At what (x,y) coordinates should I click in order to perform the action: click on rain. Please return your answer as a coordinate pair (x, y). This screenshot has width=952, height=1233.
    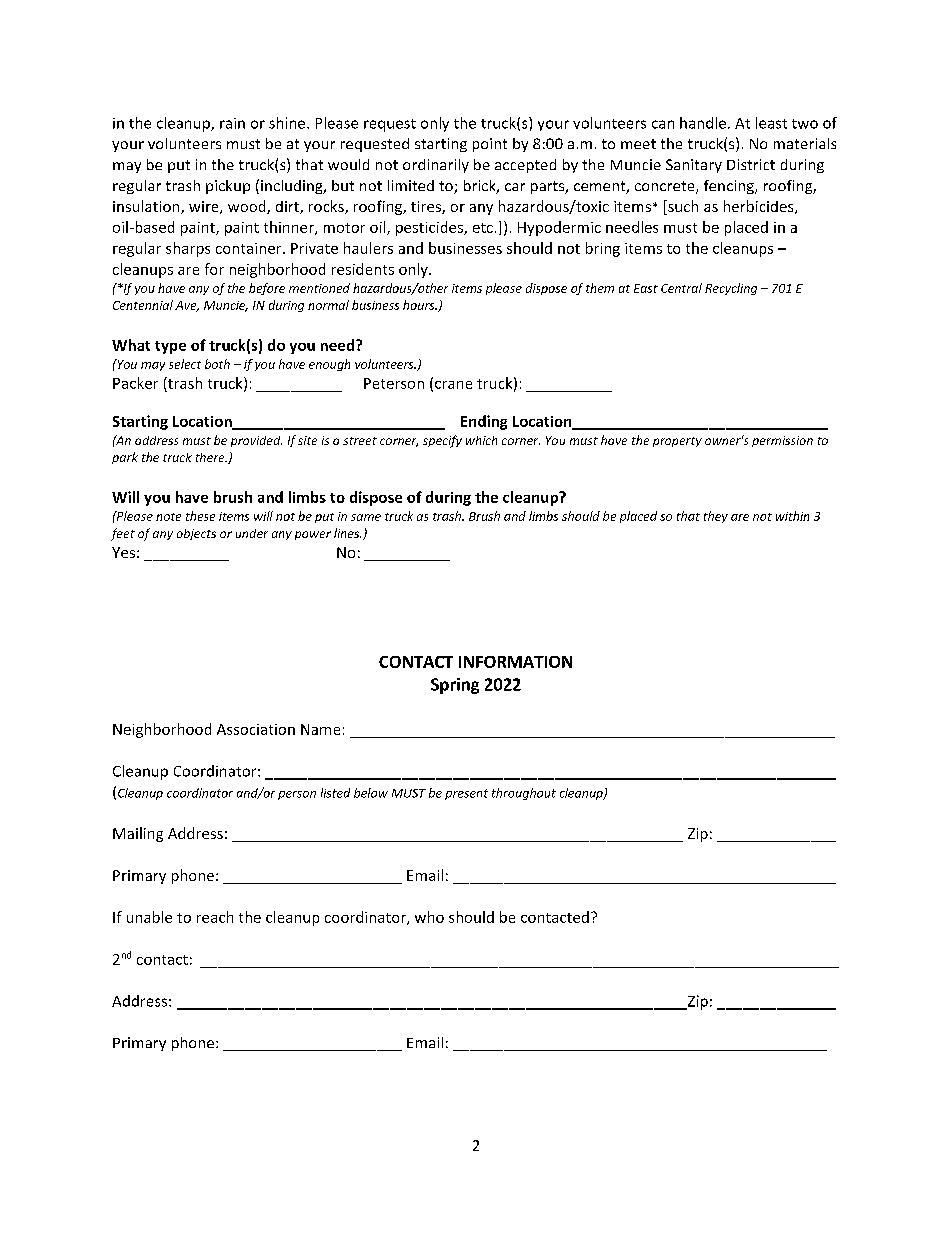
    Looking at the image, I should click on (232, 123).
